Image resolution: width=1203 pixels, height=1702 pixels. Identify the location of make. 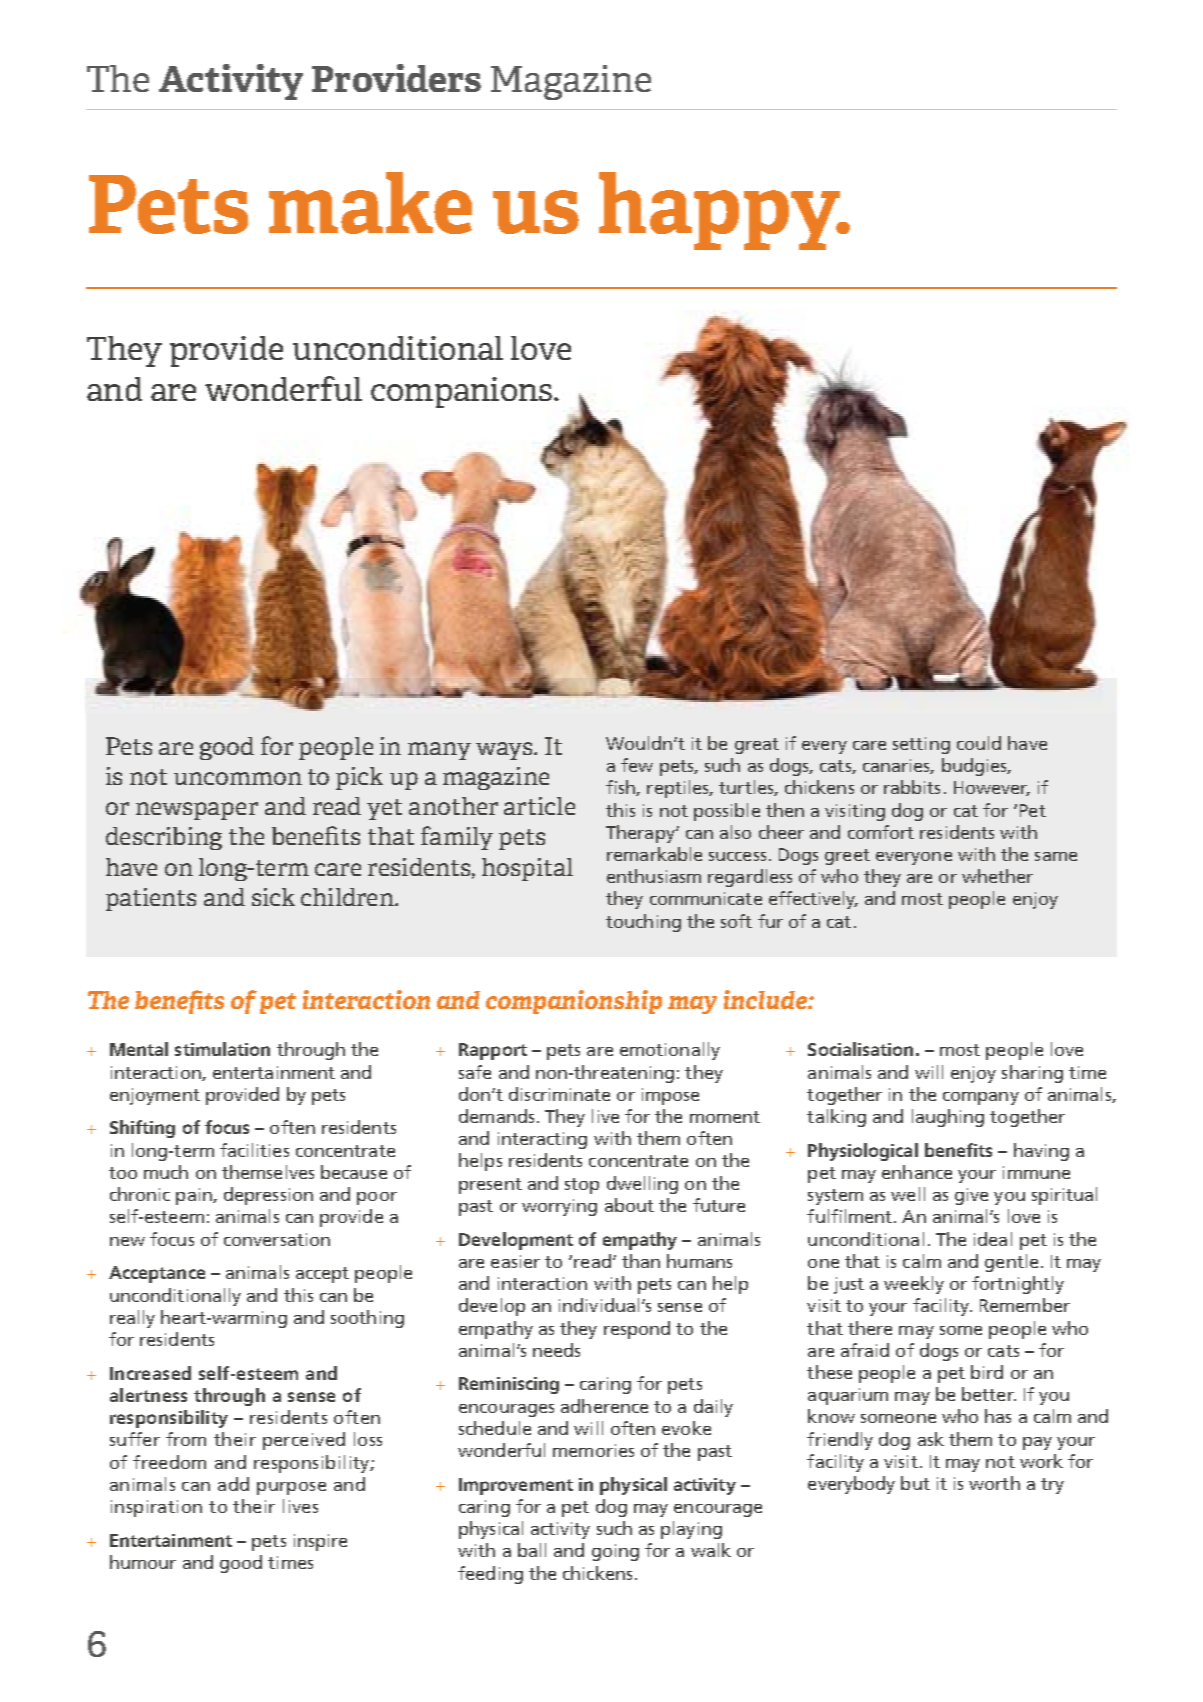
(370, 203).
